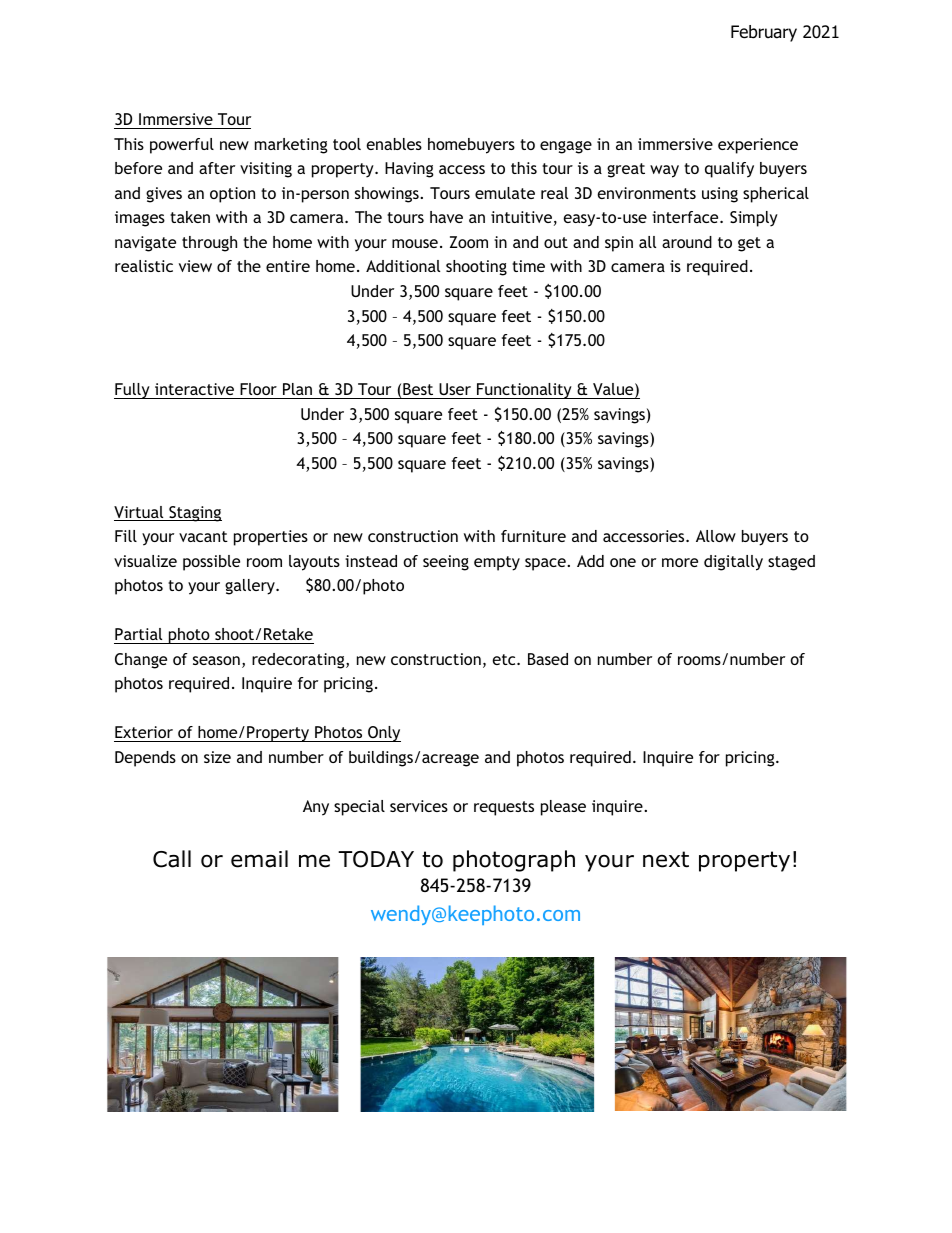  What do you see at coordinates (733, 563) in the screenshot?
I see `digitally` at bounding box center [733, 563].
